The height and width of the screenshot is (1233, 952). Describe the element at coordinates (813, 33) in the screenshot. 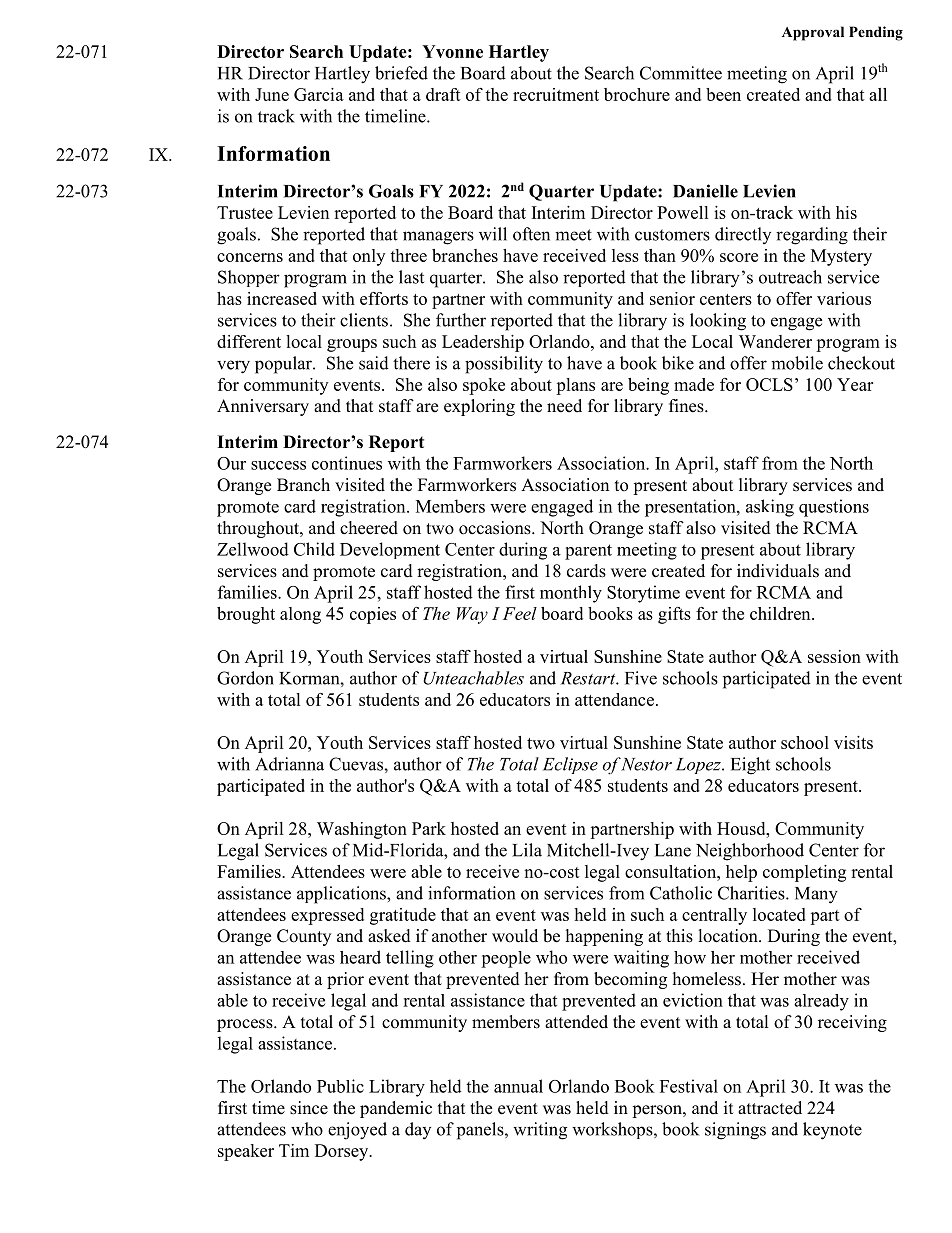

I see `Approval` at that location.
